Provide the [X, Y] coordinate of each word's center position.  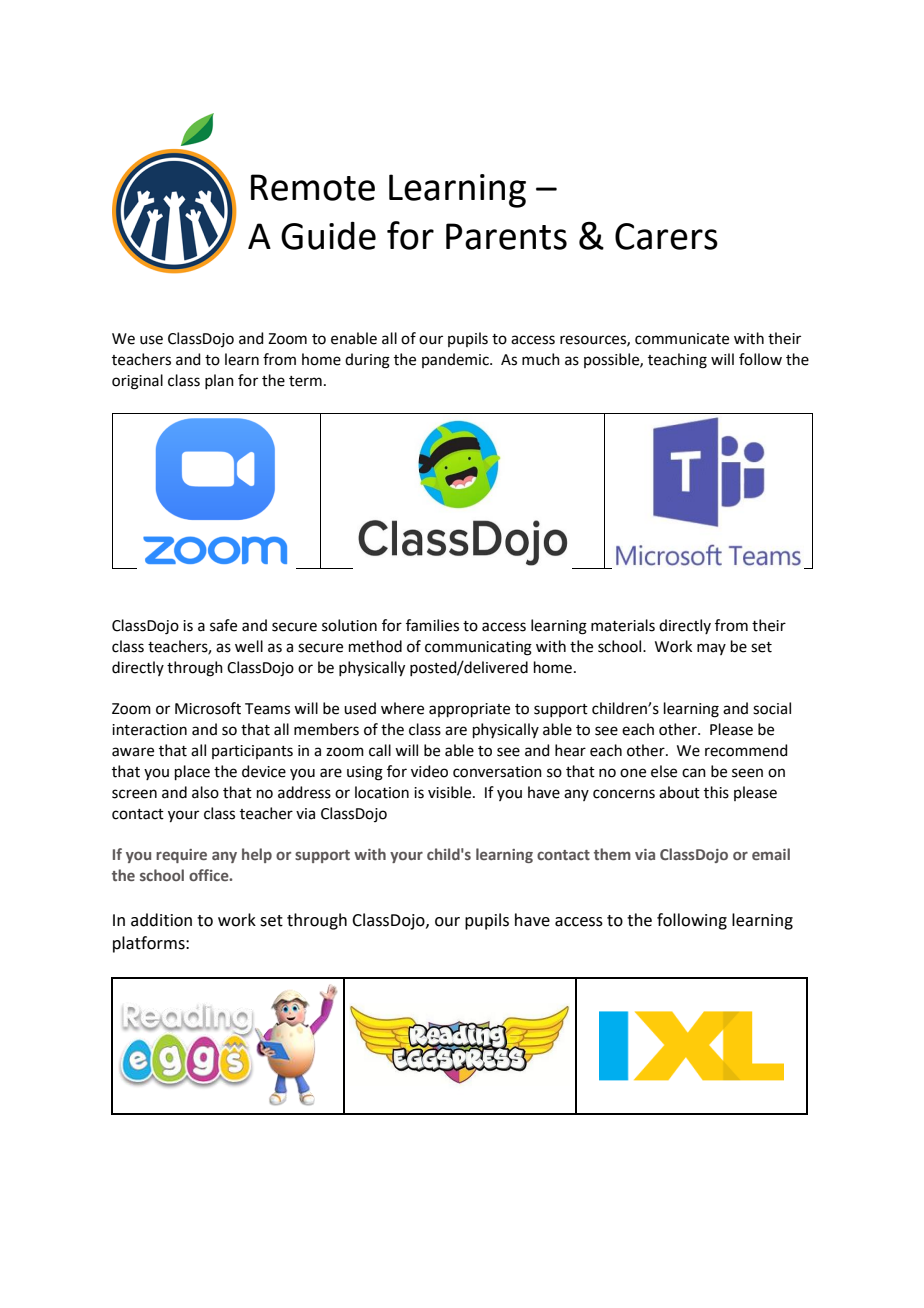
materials [623, 625]
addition [161, 920]
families [432, 625]
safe [223, 625]
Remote [313, 187]
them [612, 854]
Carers [666, 236]
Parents [506, 236]
